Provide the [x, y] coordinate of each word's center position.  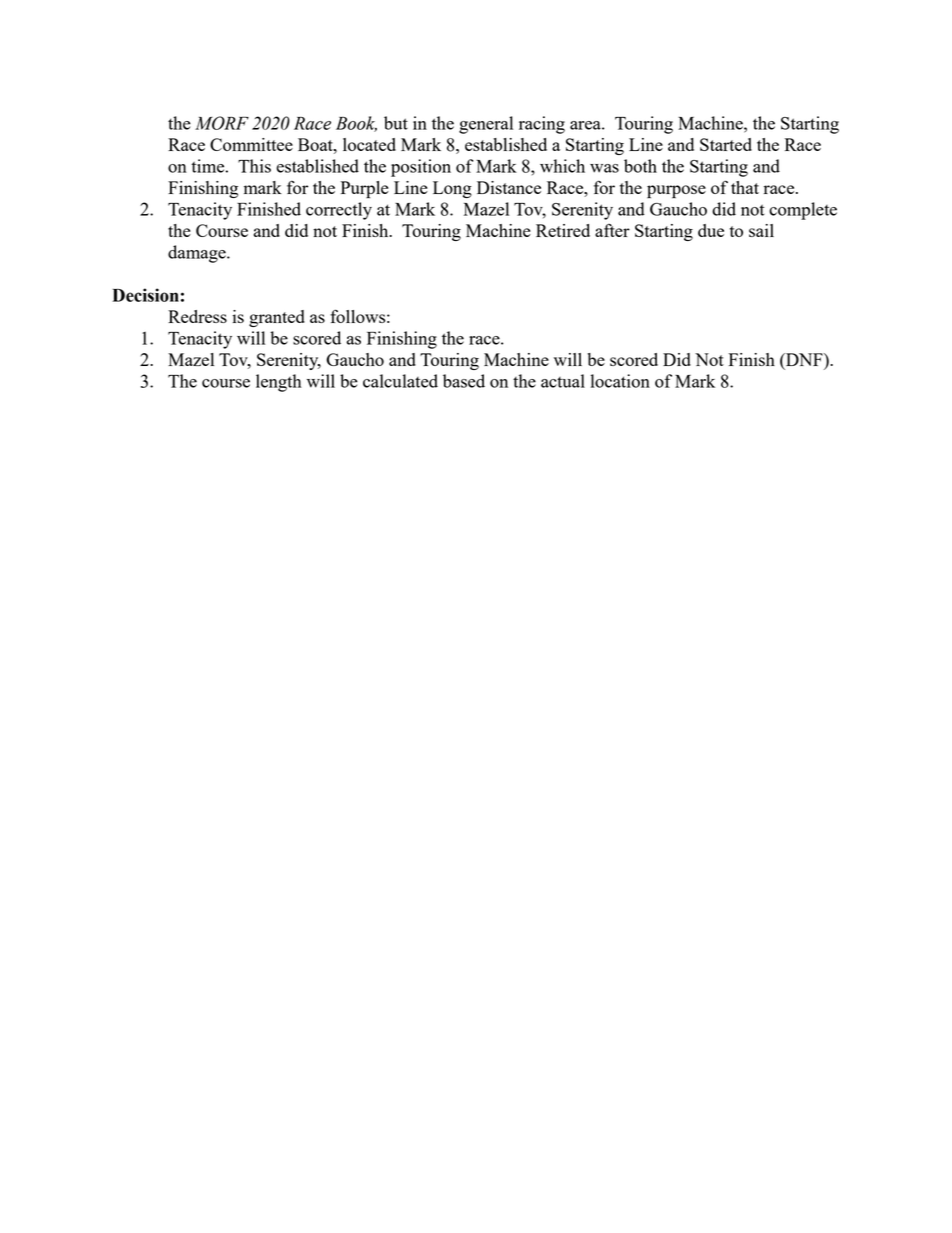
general [486, 125]
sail [761, 230]
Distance [509, 187]
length [279, 383]
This [254, 166]
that [745, 187]
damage [198, 254]
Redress [197, 316]
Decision [145, 295]
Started [726, 144]
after [612, 230]
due [711, 230]
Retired [563, 230]
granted [277, 318]
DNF [804, 359]
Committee [251, 144]
